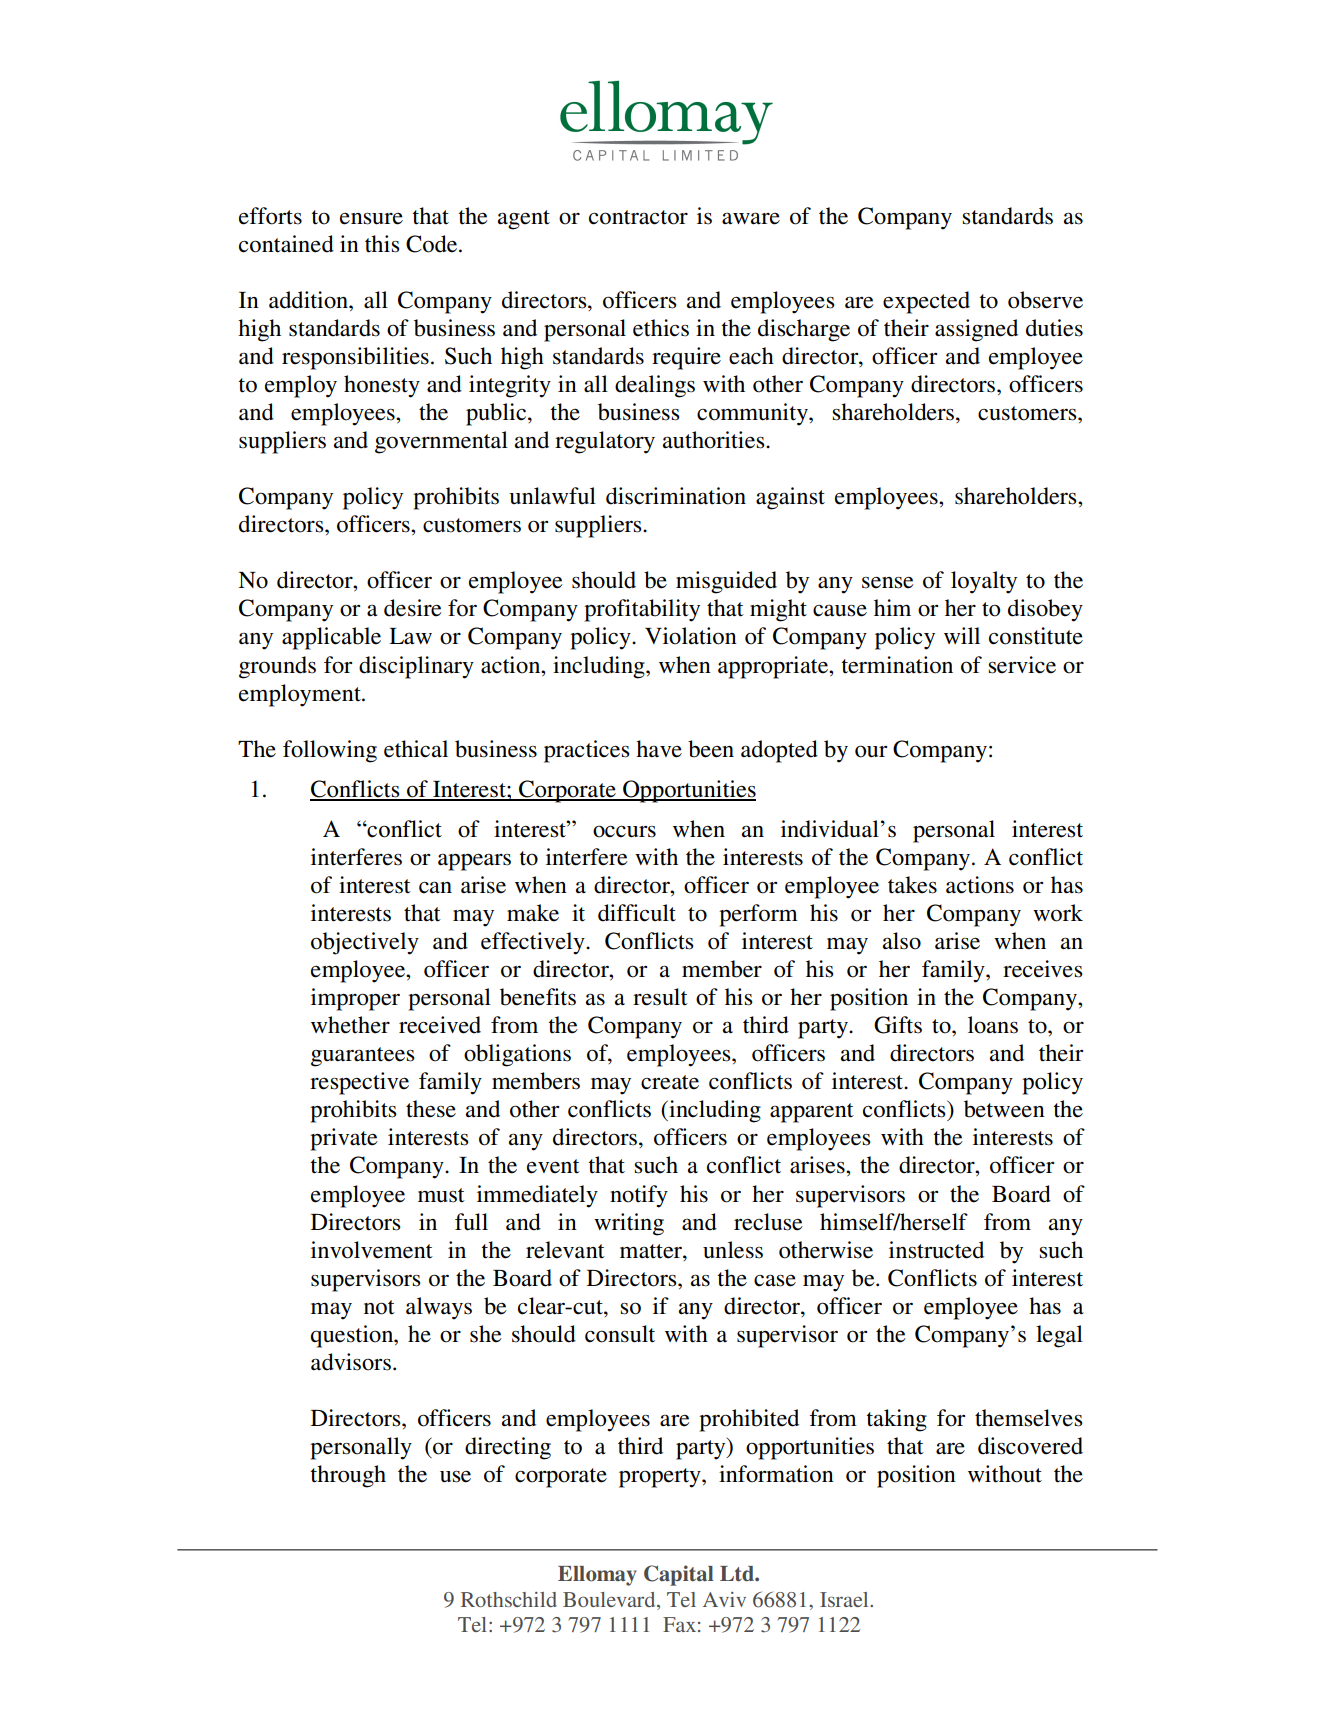 The height and width of the page is (1712, 1323). Describe the element at coordinates (926, 302) in the page. I see `expected` at that location.
